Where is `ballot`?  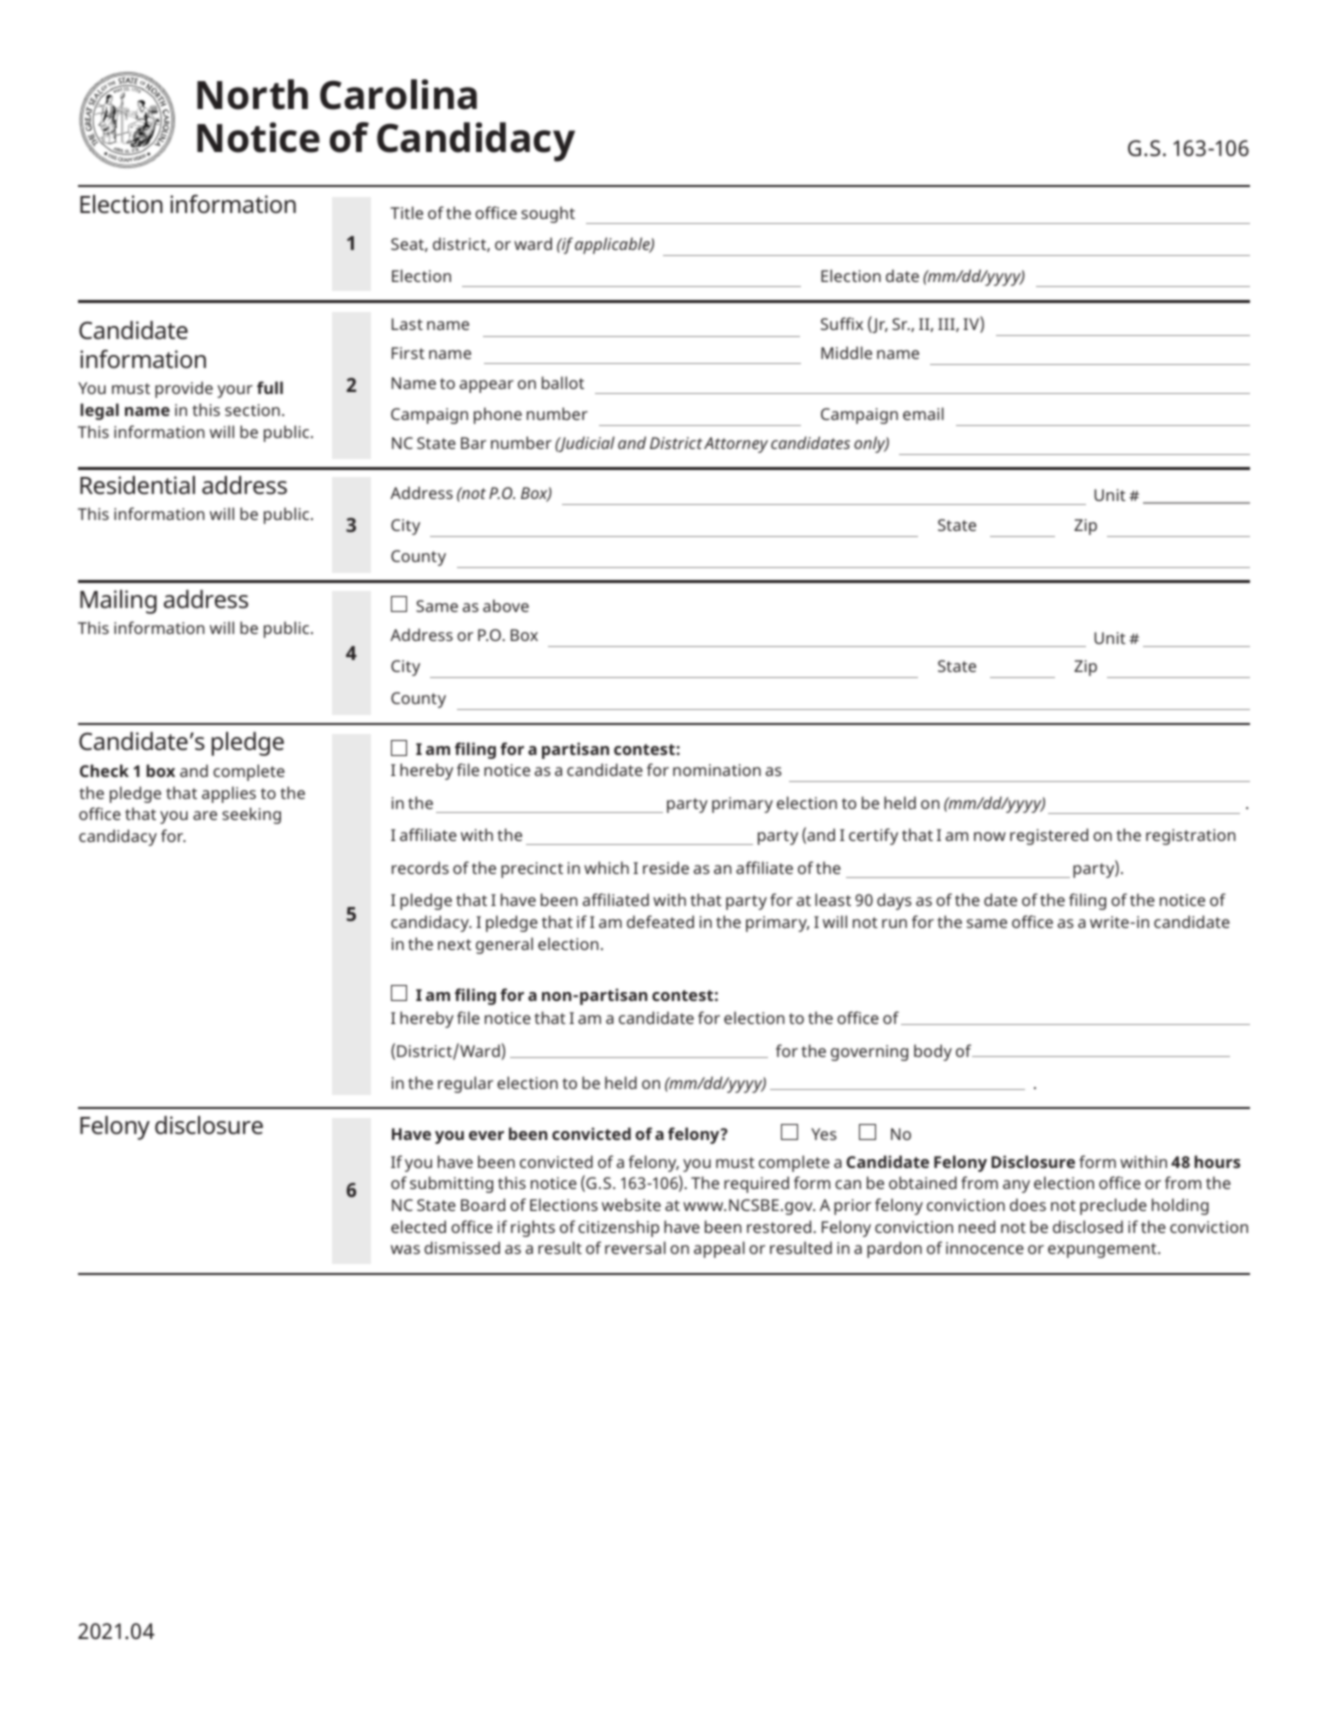
ballot is located at coordinates (563, 382).
